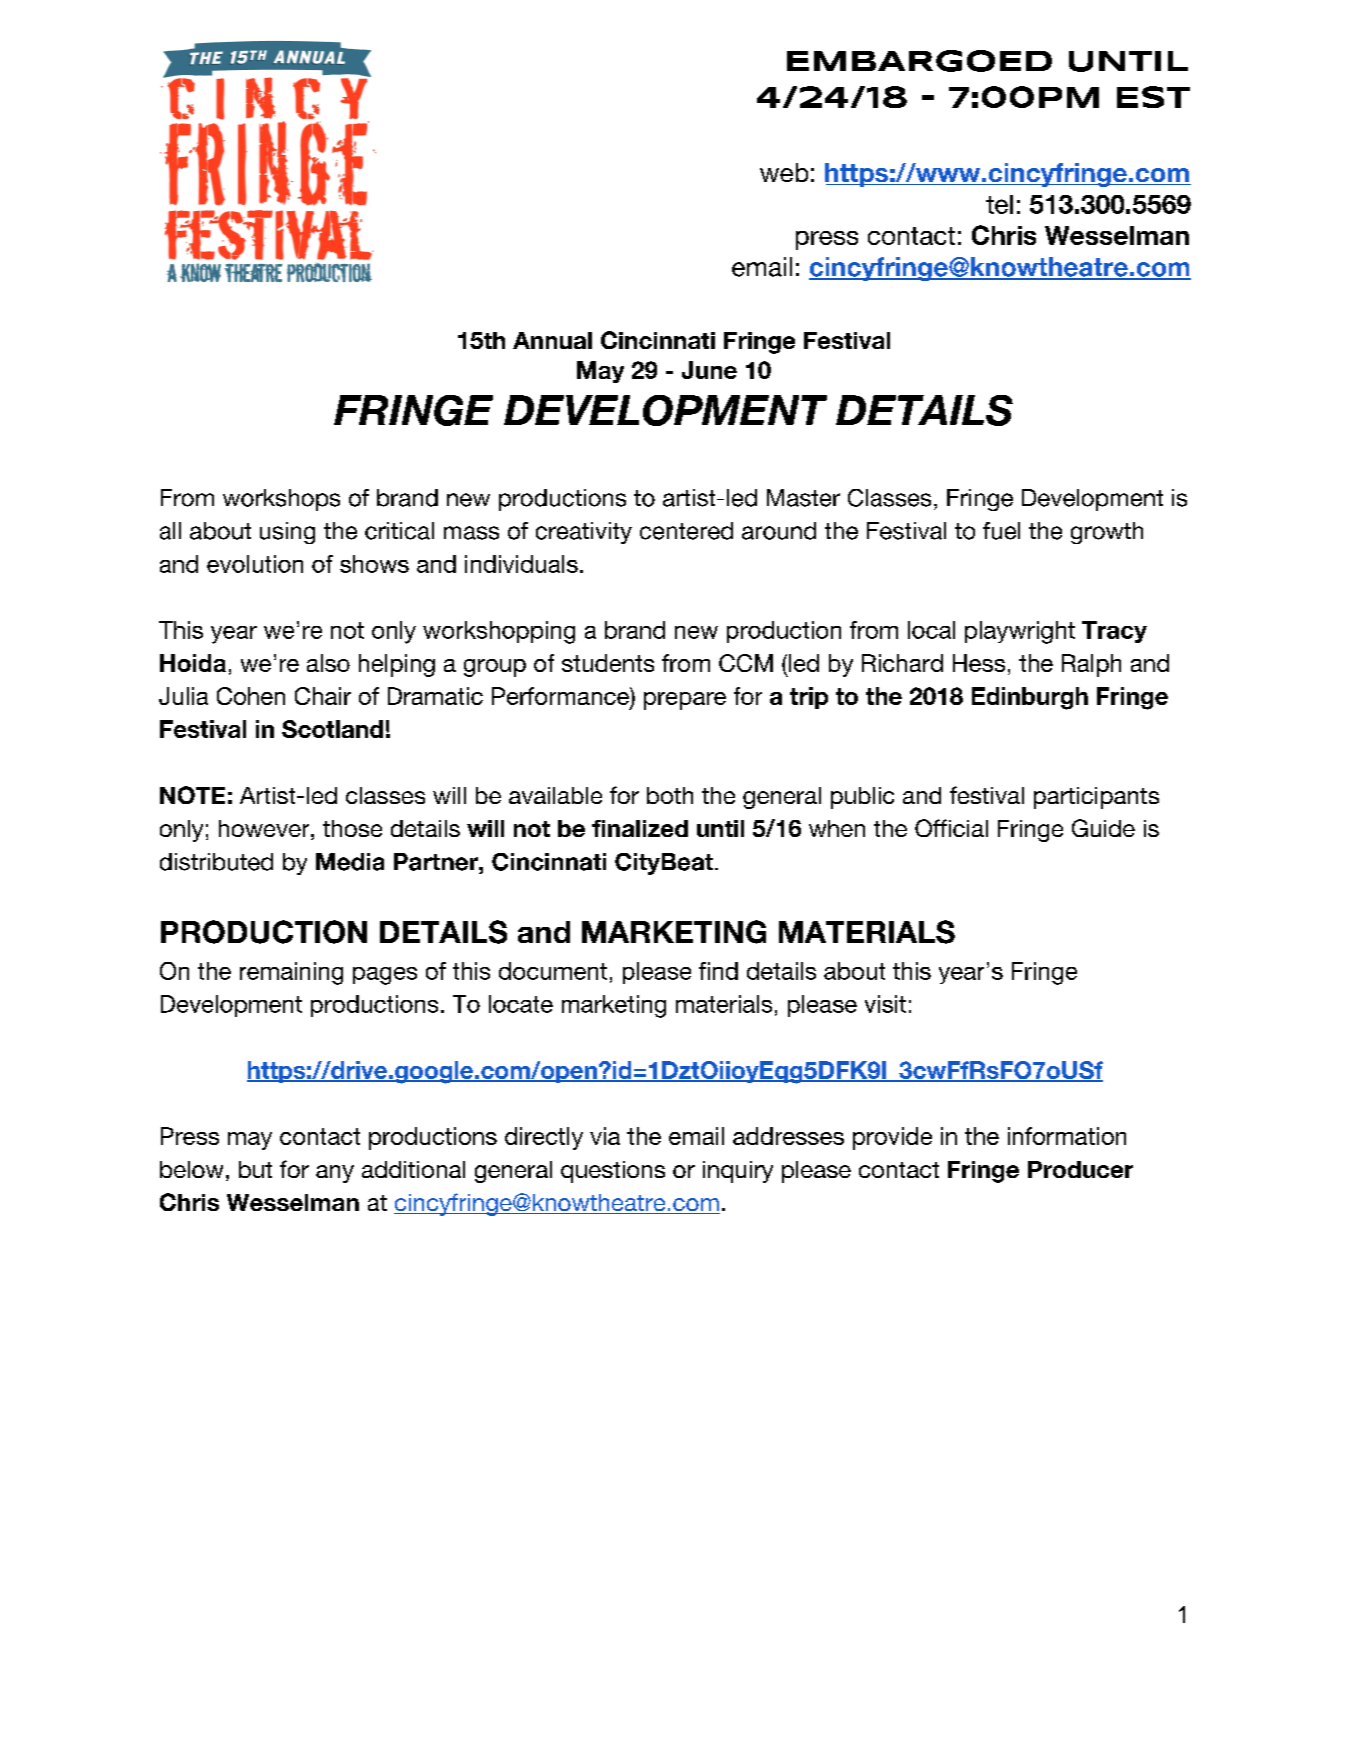 The width and height of the screenshot is (1350, 1747). Describe the element at coordinates (608, 663) in the screenshot. I see `students` at that location.
